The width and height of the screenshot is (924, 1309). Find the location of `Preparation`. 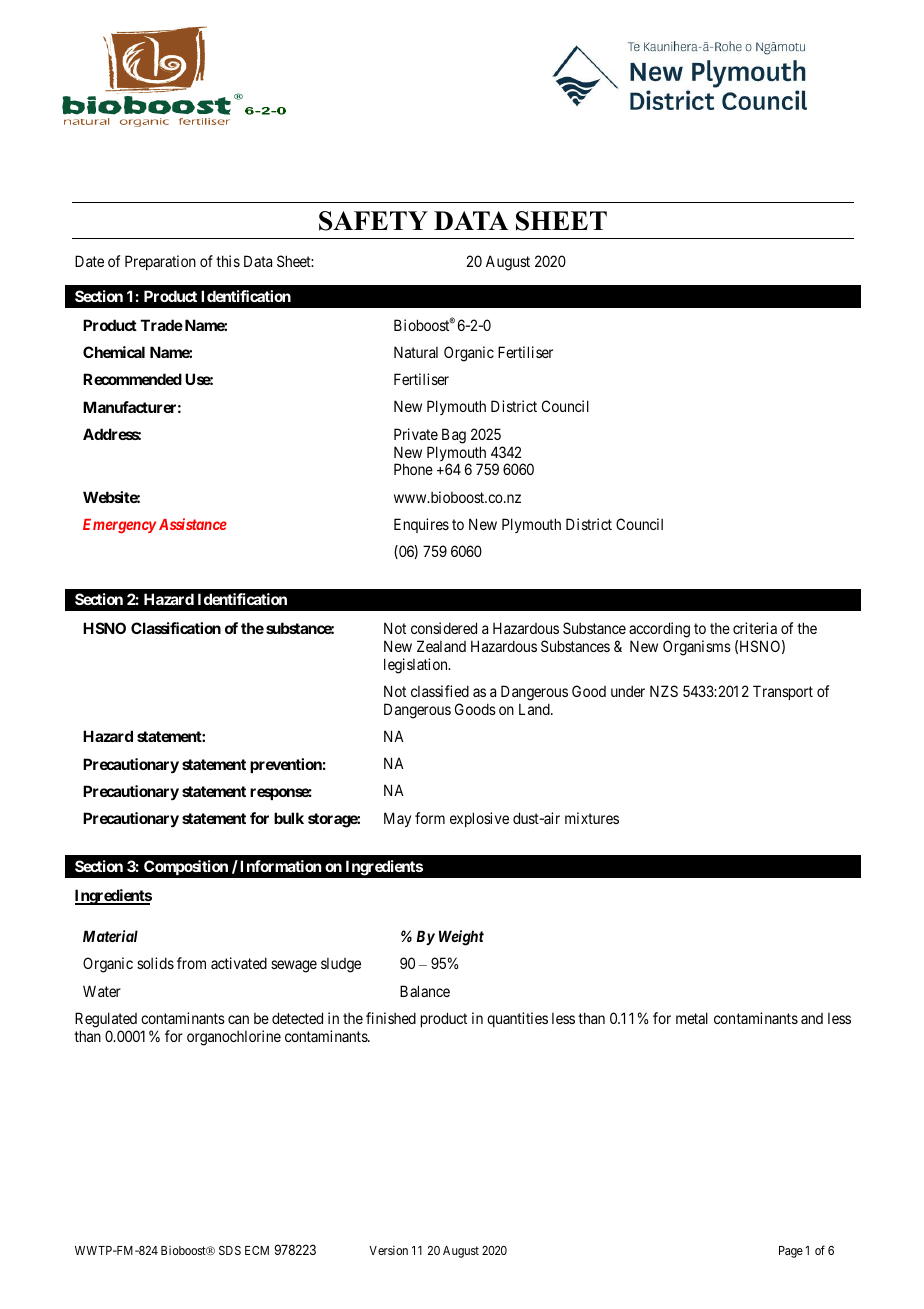

Preparation is located at coordinates (160, 262).
